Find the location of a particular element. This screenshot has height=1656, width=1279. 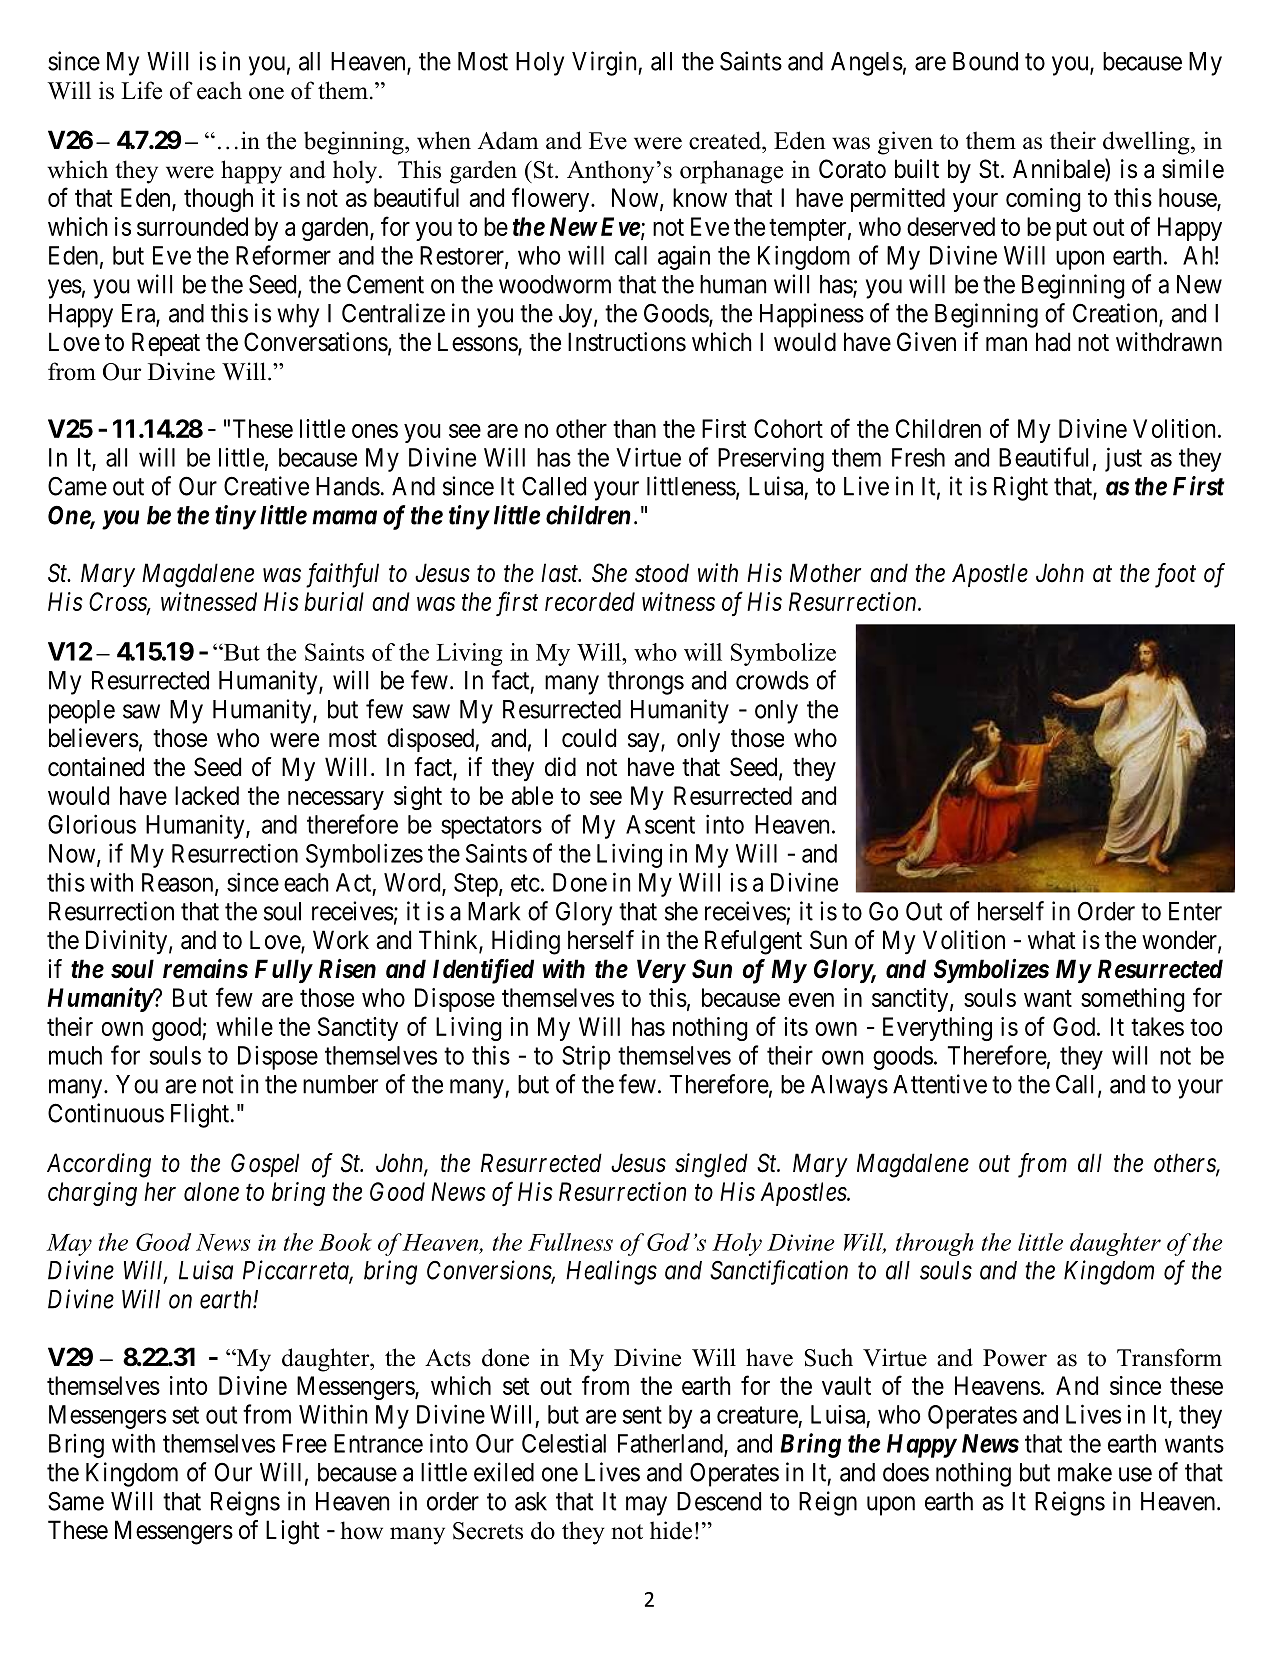

Free is located at coordinates (305, 1443).
